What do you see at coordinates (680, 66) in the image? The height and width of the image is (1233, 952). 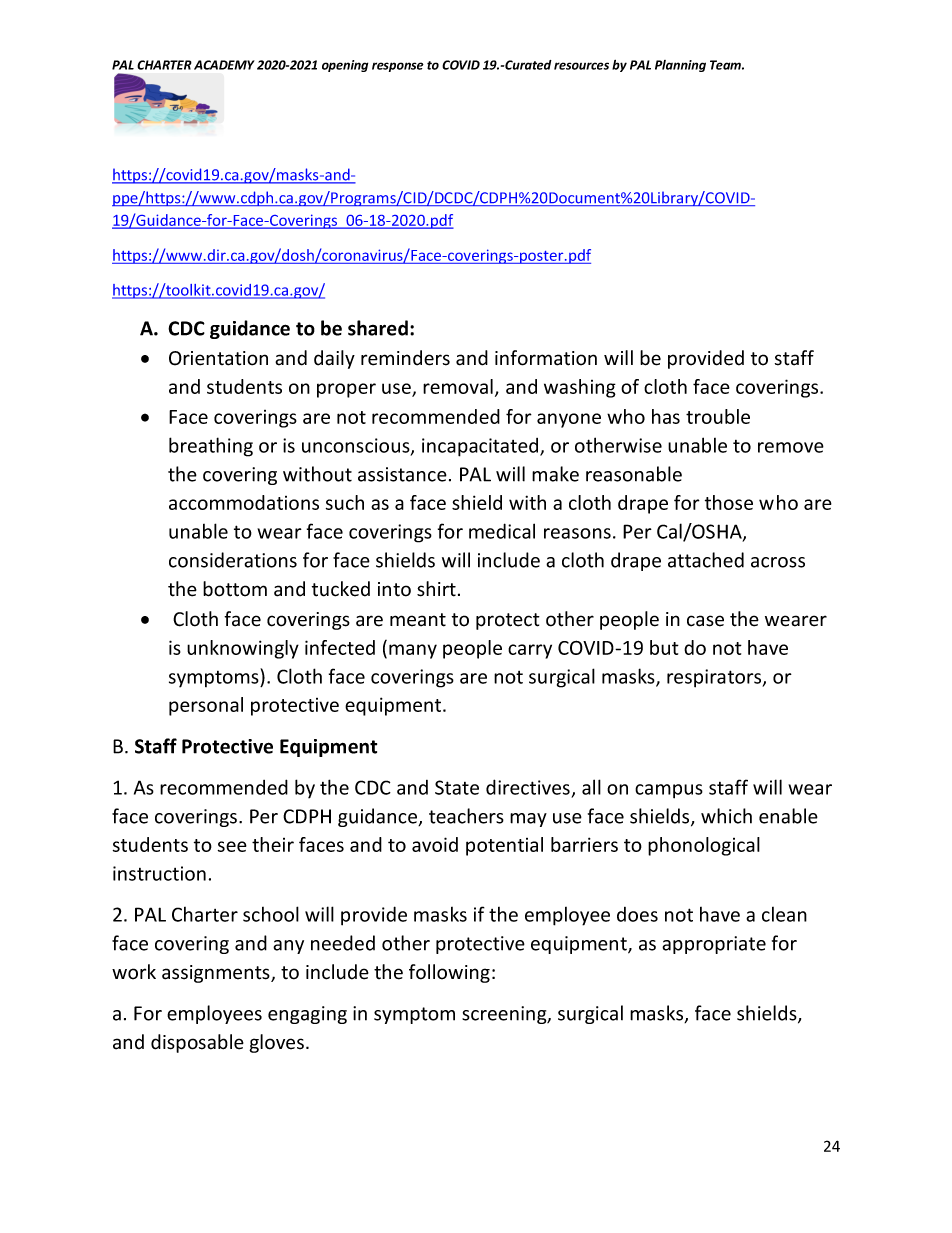 I see `Planning` at bounding box center [680, 66].
